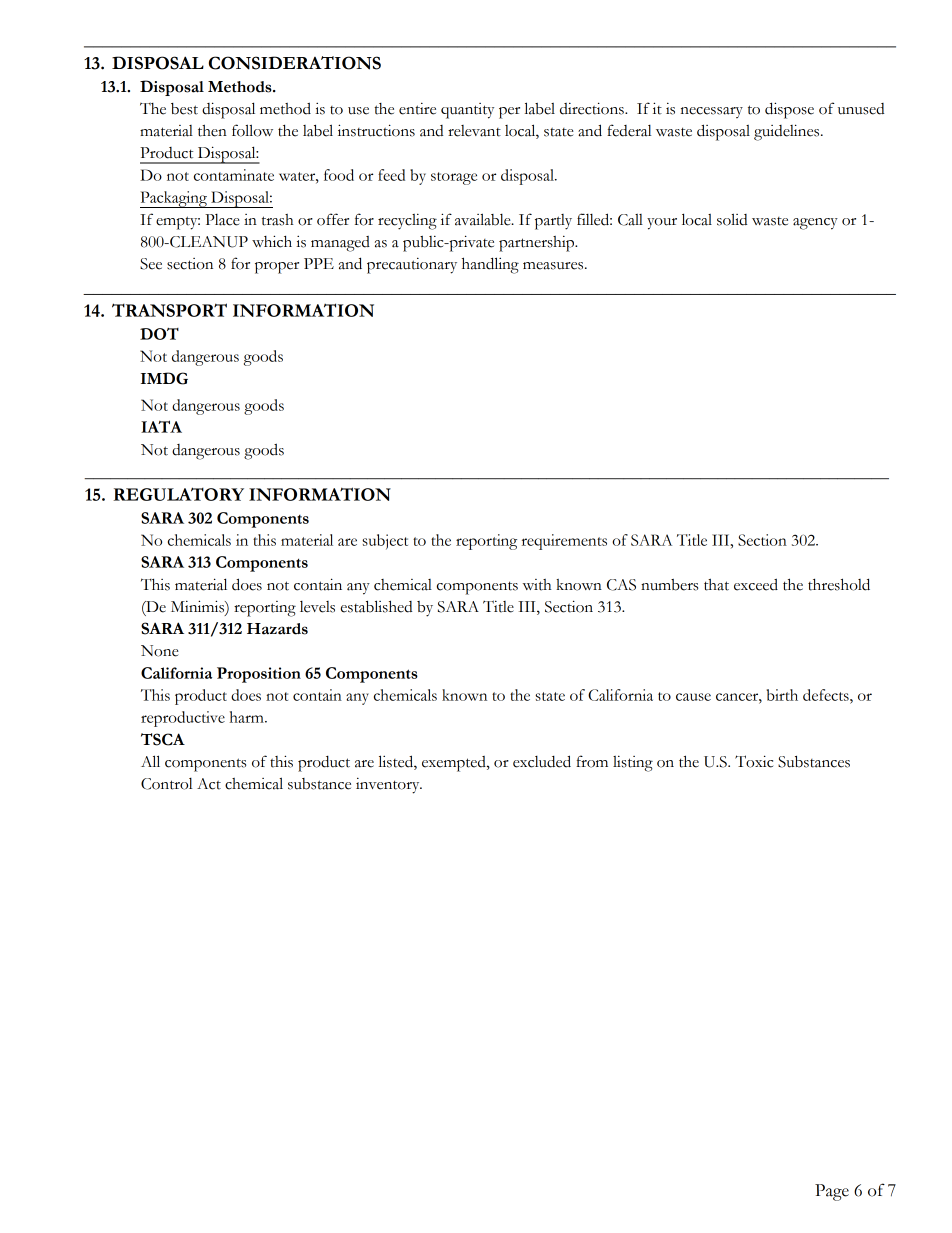 This document has height=1233, width=952. What do you see at coordinates (537, 585) in the document?
I see `with` at bounding box center [537, 585].
